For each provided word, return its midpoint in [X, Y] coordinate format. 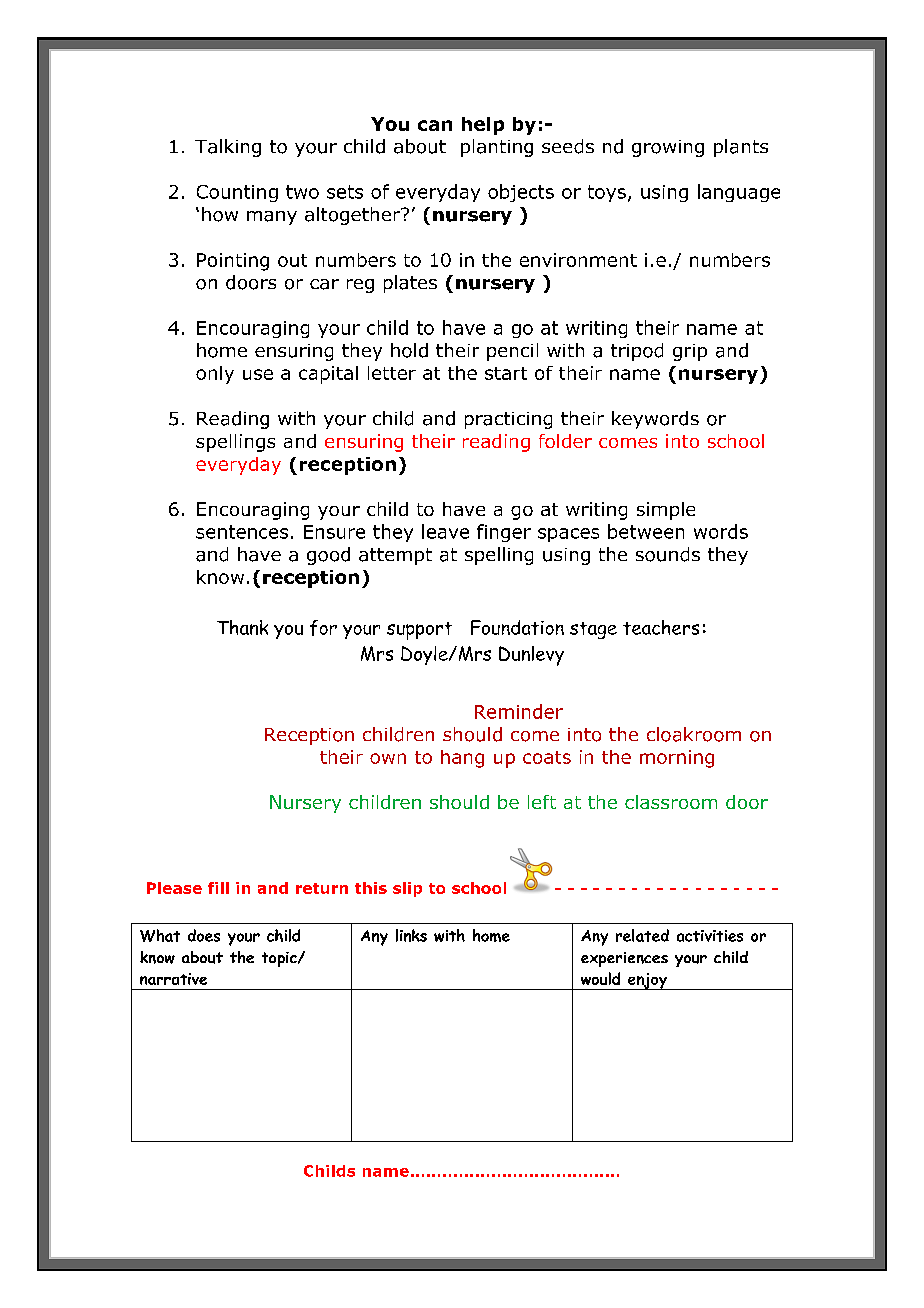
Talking [228, 148]
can [435, 125]
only [215, 375]
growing [668, 148]
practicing [508, 420]
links [411, 935]
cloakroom [694, 734]
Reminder [519, 711]
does [204, 935]
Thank [242, 627]
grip [690, 352]
